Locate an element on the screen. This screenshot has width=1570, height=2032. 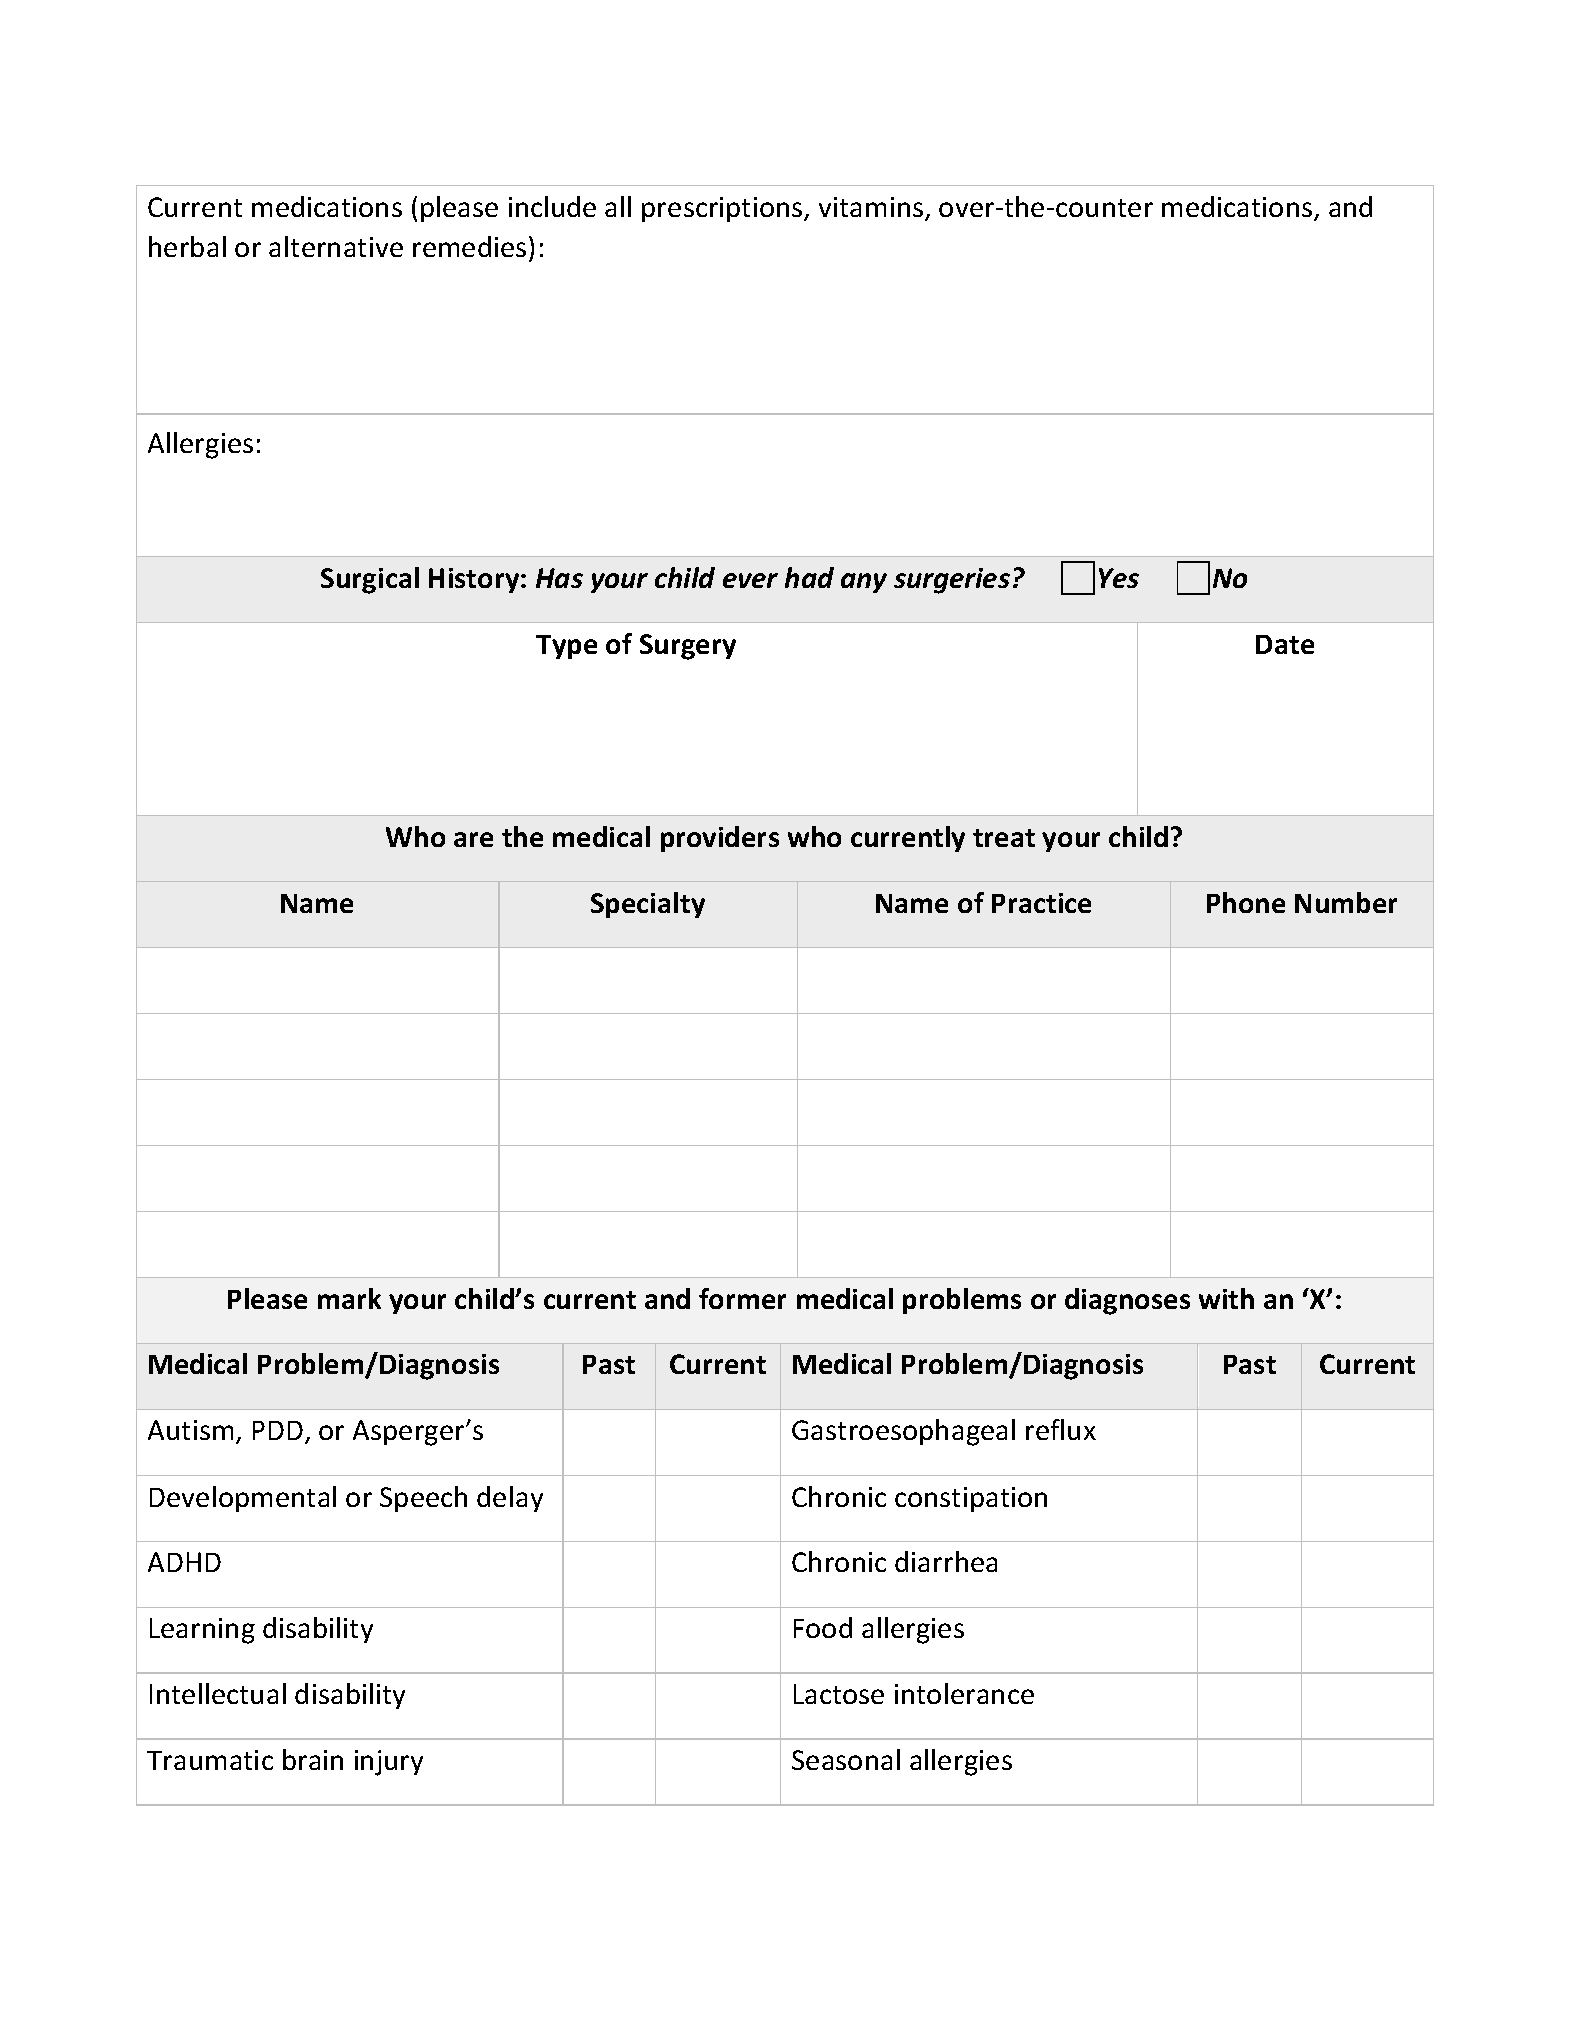
Date is located at coordinates (1285, 644).
